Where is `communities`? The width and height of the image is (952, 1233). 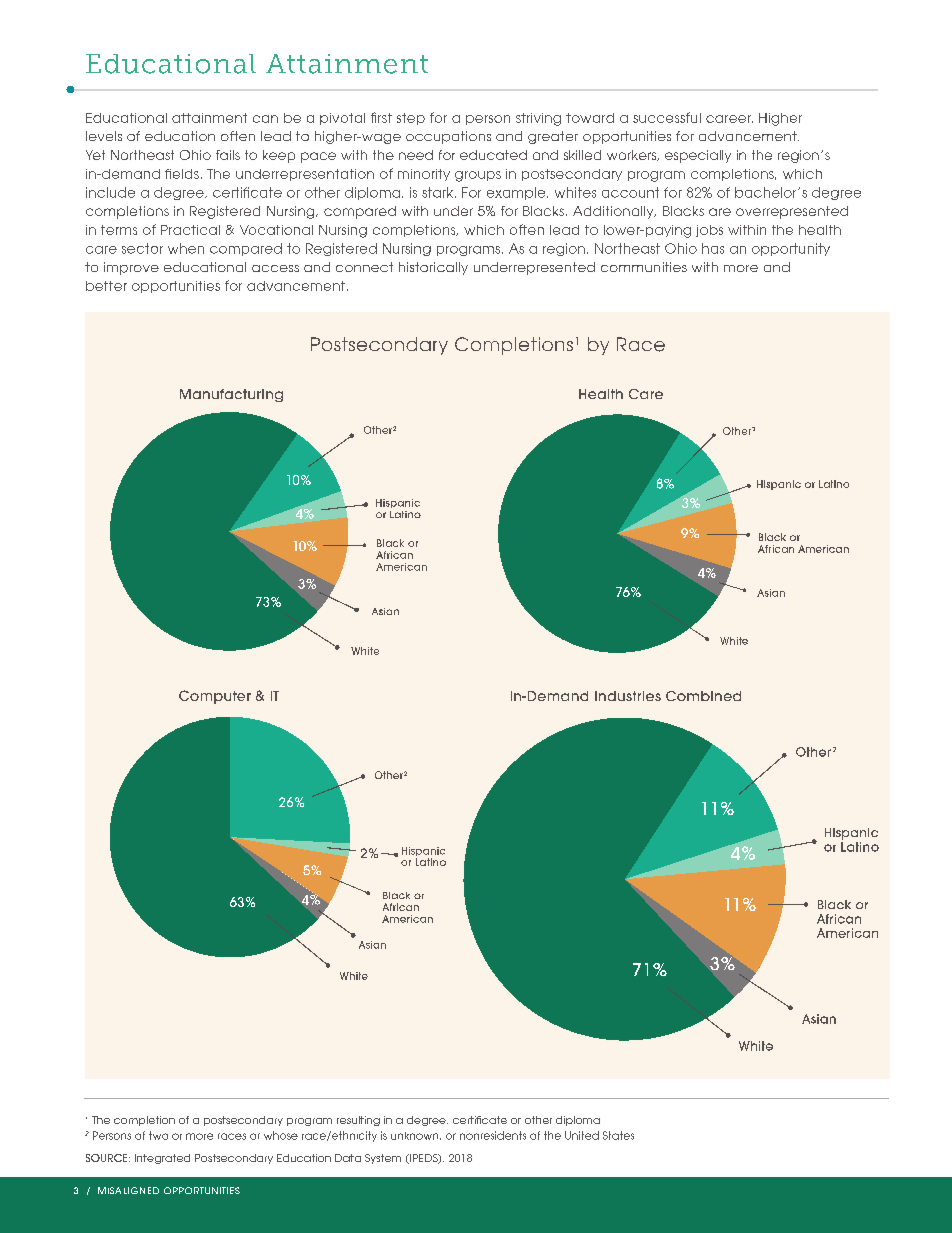 communities is located at coordinates (644, 267).
